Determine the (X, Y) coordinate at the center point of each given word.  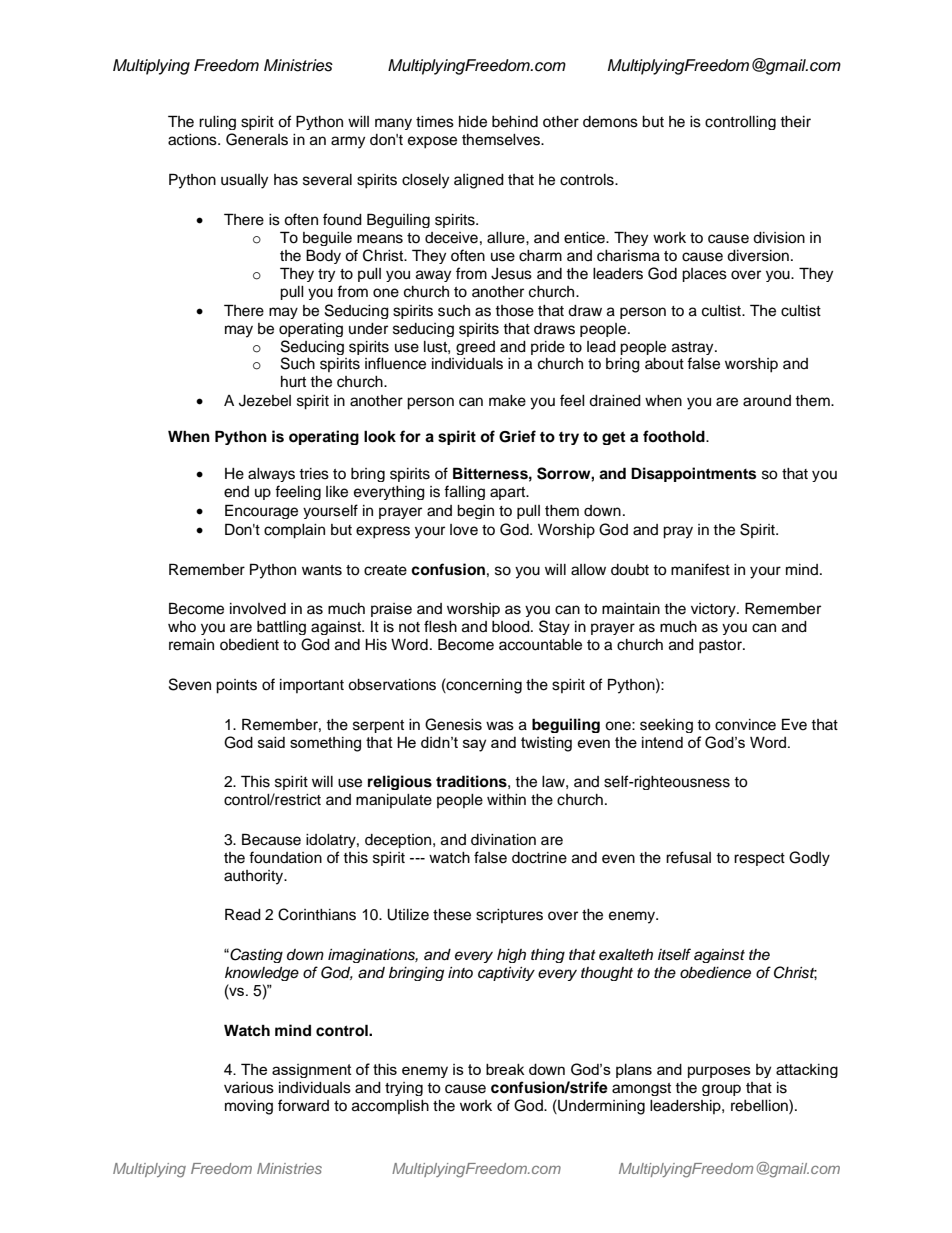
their (795, 122)
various (249, 1088)
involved (258, 609)
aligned (479, 181)
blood (512, 627)
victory (714, 610)
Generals (257, 139)
